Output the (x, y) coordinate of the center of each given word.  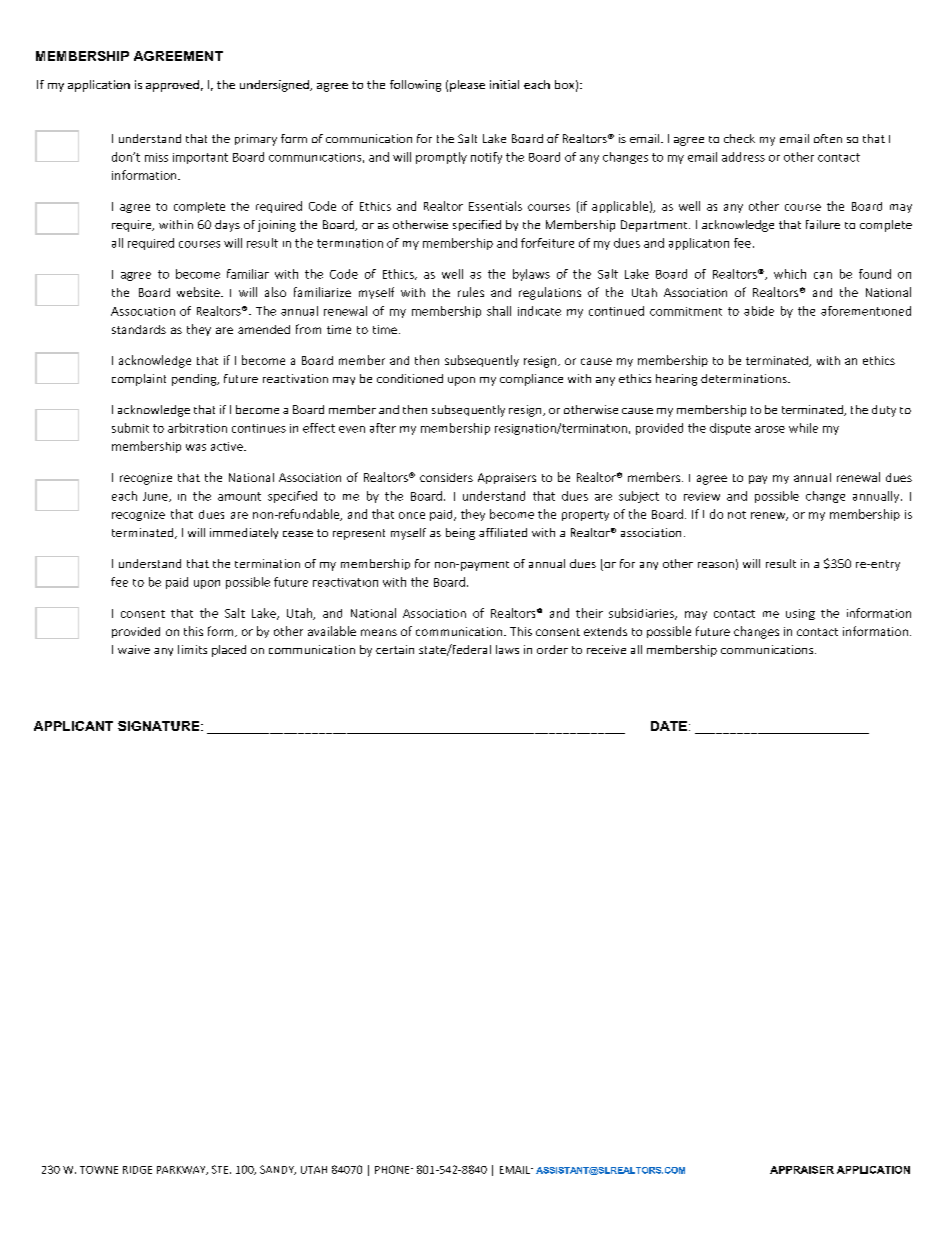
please (467, 86)
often (828, 138)
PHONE (393, 1169)
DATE (669, 726)
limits (192, 649)
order (552, 649)
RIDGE (137, 1170)
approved (172, 86)
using (800, 614)
